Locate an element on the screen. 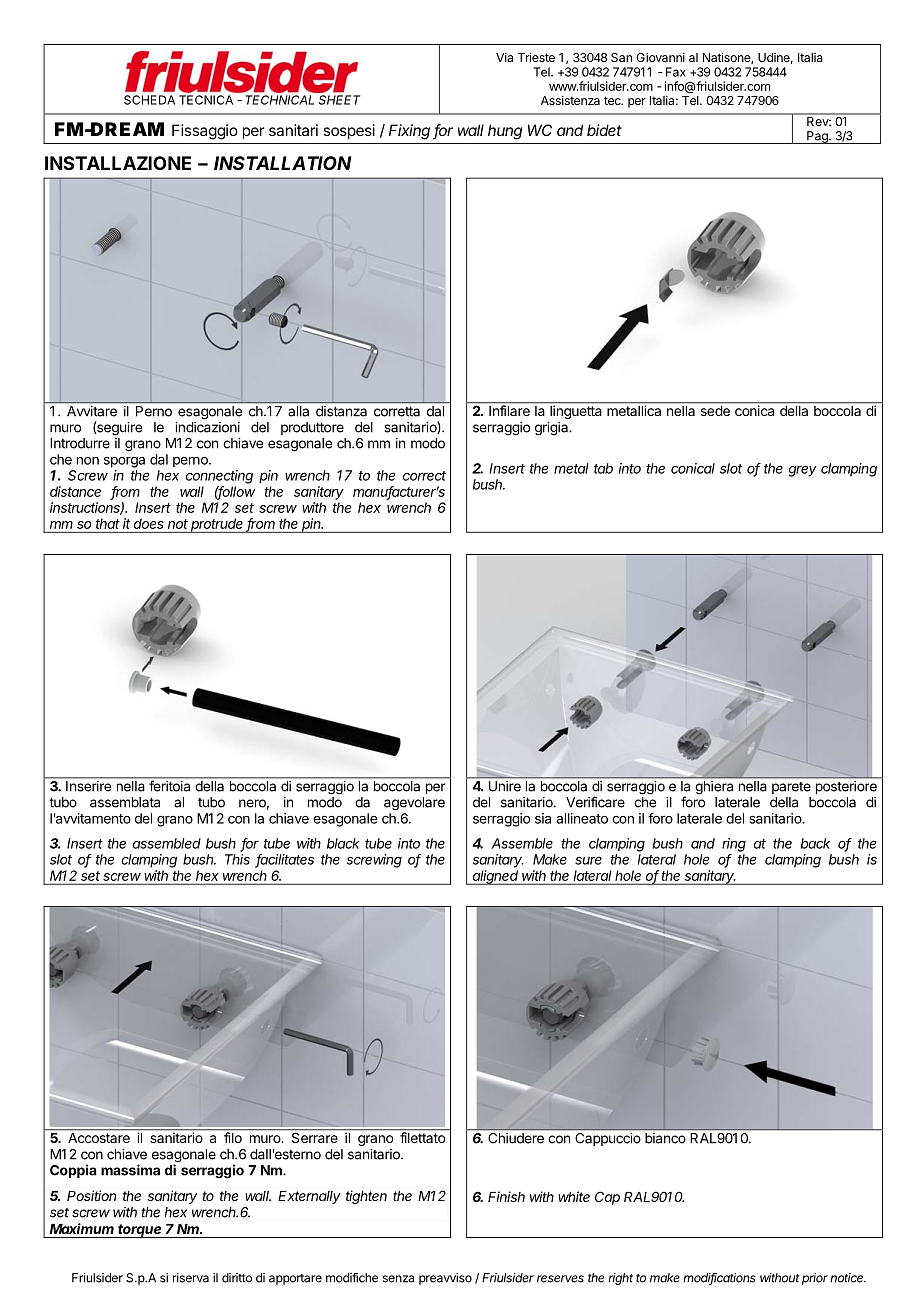 Image resolution: width=924 pixels, height=1308 pixels. non is located at coordinates (88, 461).
